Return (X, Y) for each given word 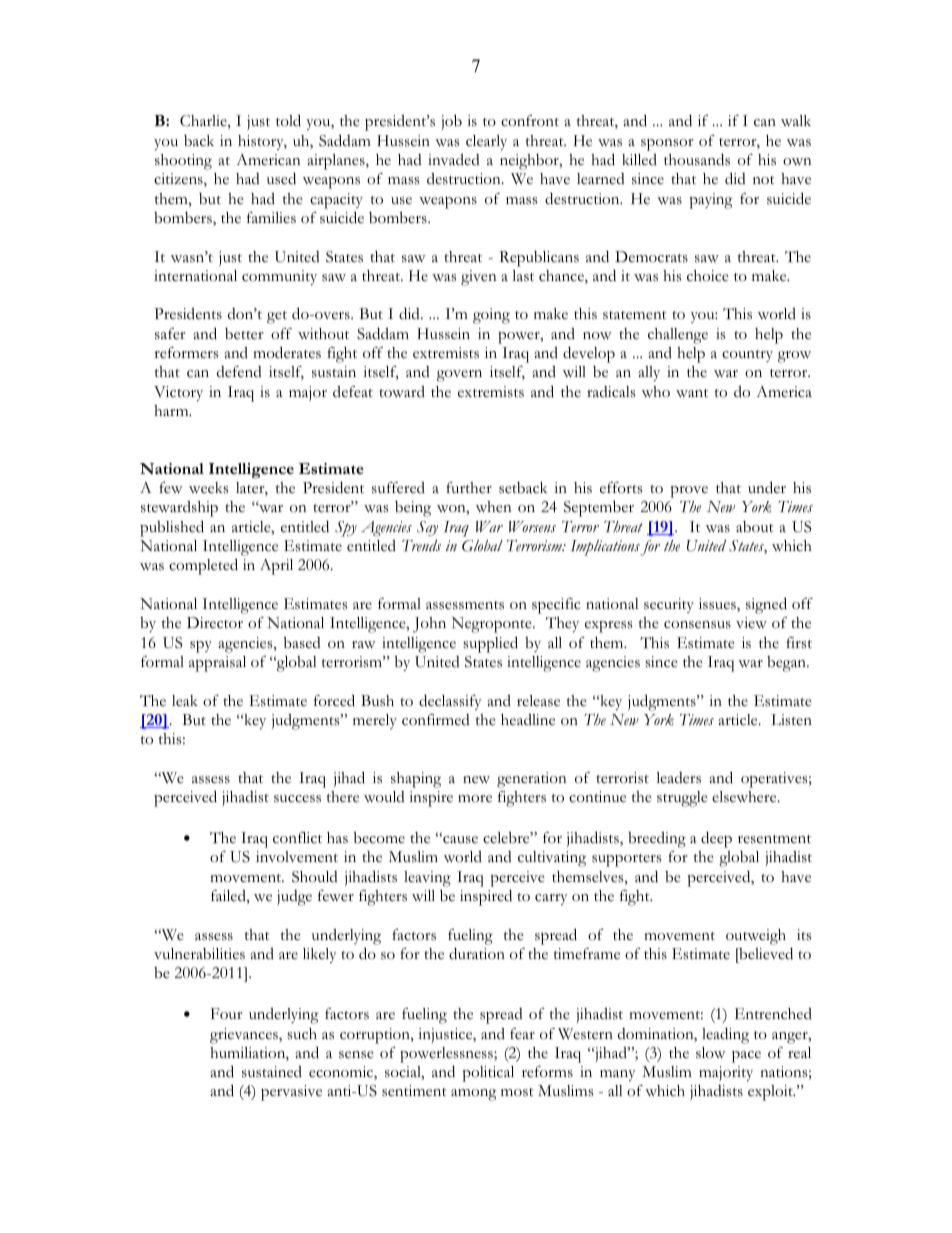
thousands (697, 160)
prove (689, 492)
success (297, 799)
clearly (486, 142)
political (488, 1074)
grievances (245, 1036)
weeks (209, 488)
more (475, 799)
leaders (678, 778)
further (469, 488)
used (281, 179)
